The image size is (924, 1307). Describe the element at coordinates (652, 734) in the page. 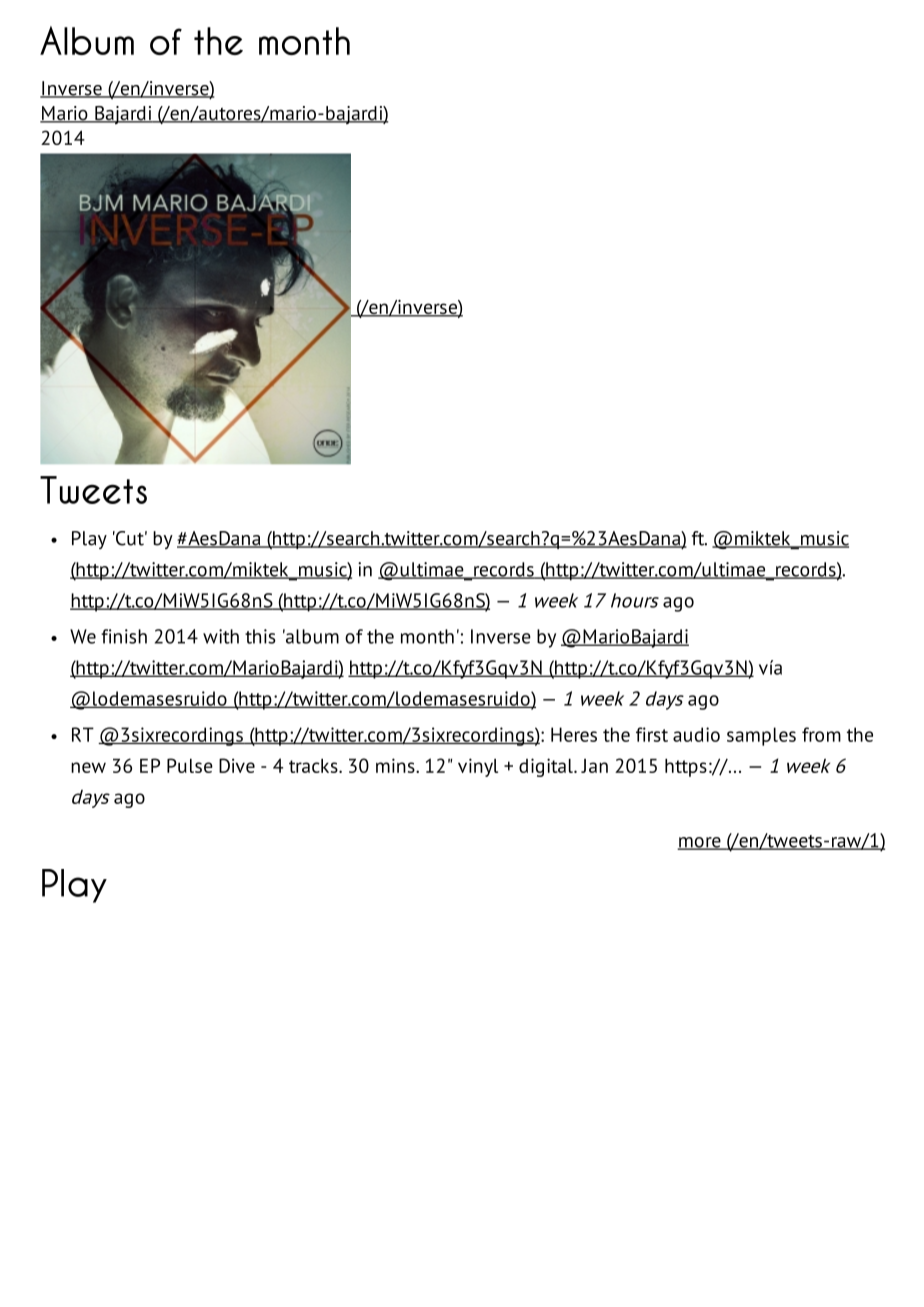

I see `first` at that location.
